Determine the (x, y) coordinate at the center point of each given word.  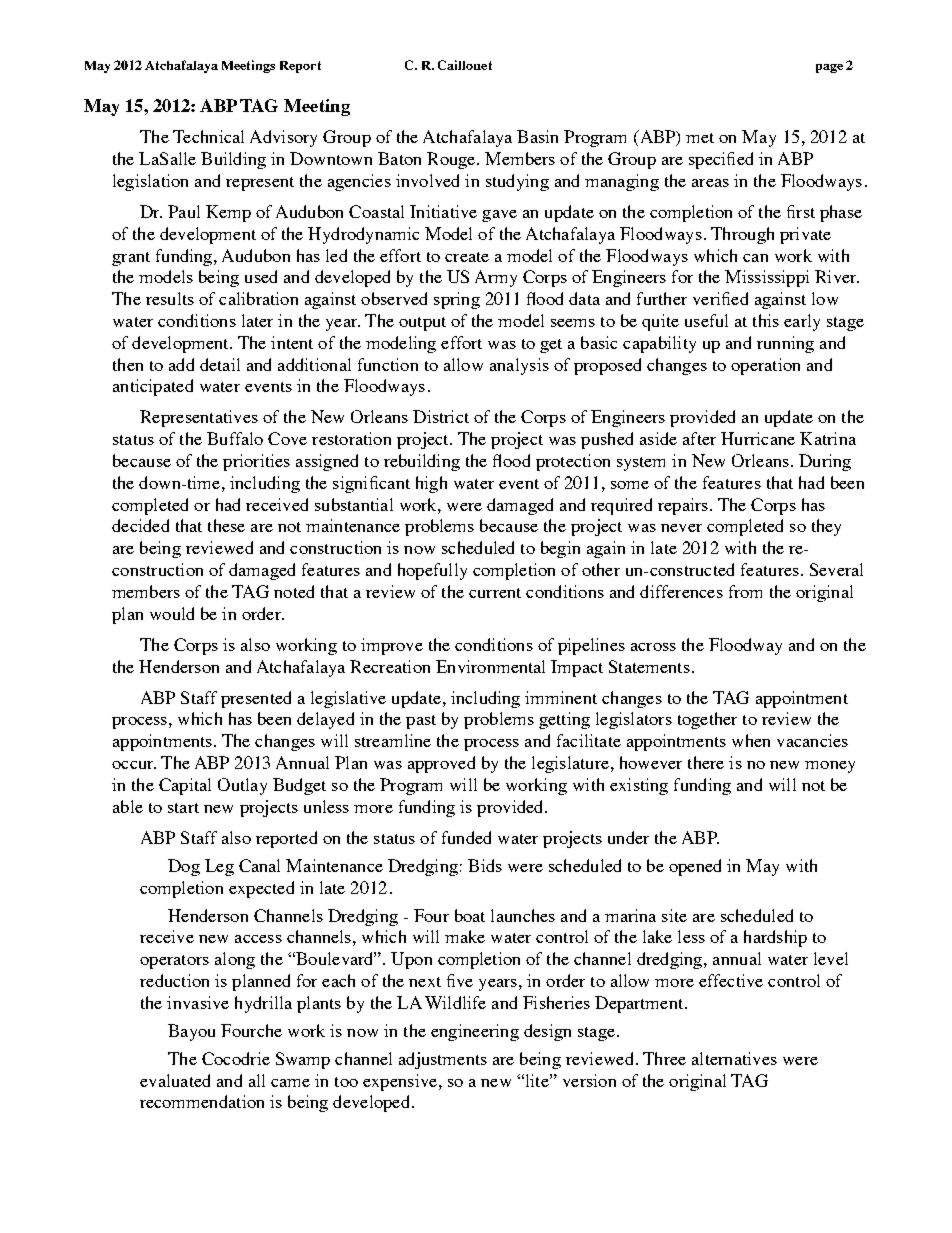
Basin (537, 136)
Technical (208, 136)
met (700, 138)
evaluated (175, 1080)
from (745, 591)
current (495, 593)
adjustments (443, 1060)
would (172, 613)
